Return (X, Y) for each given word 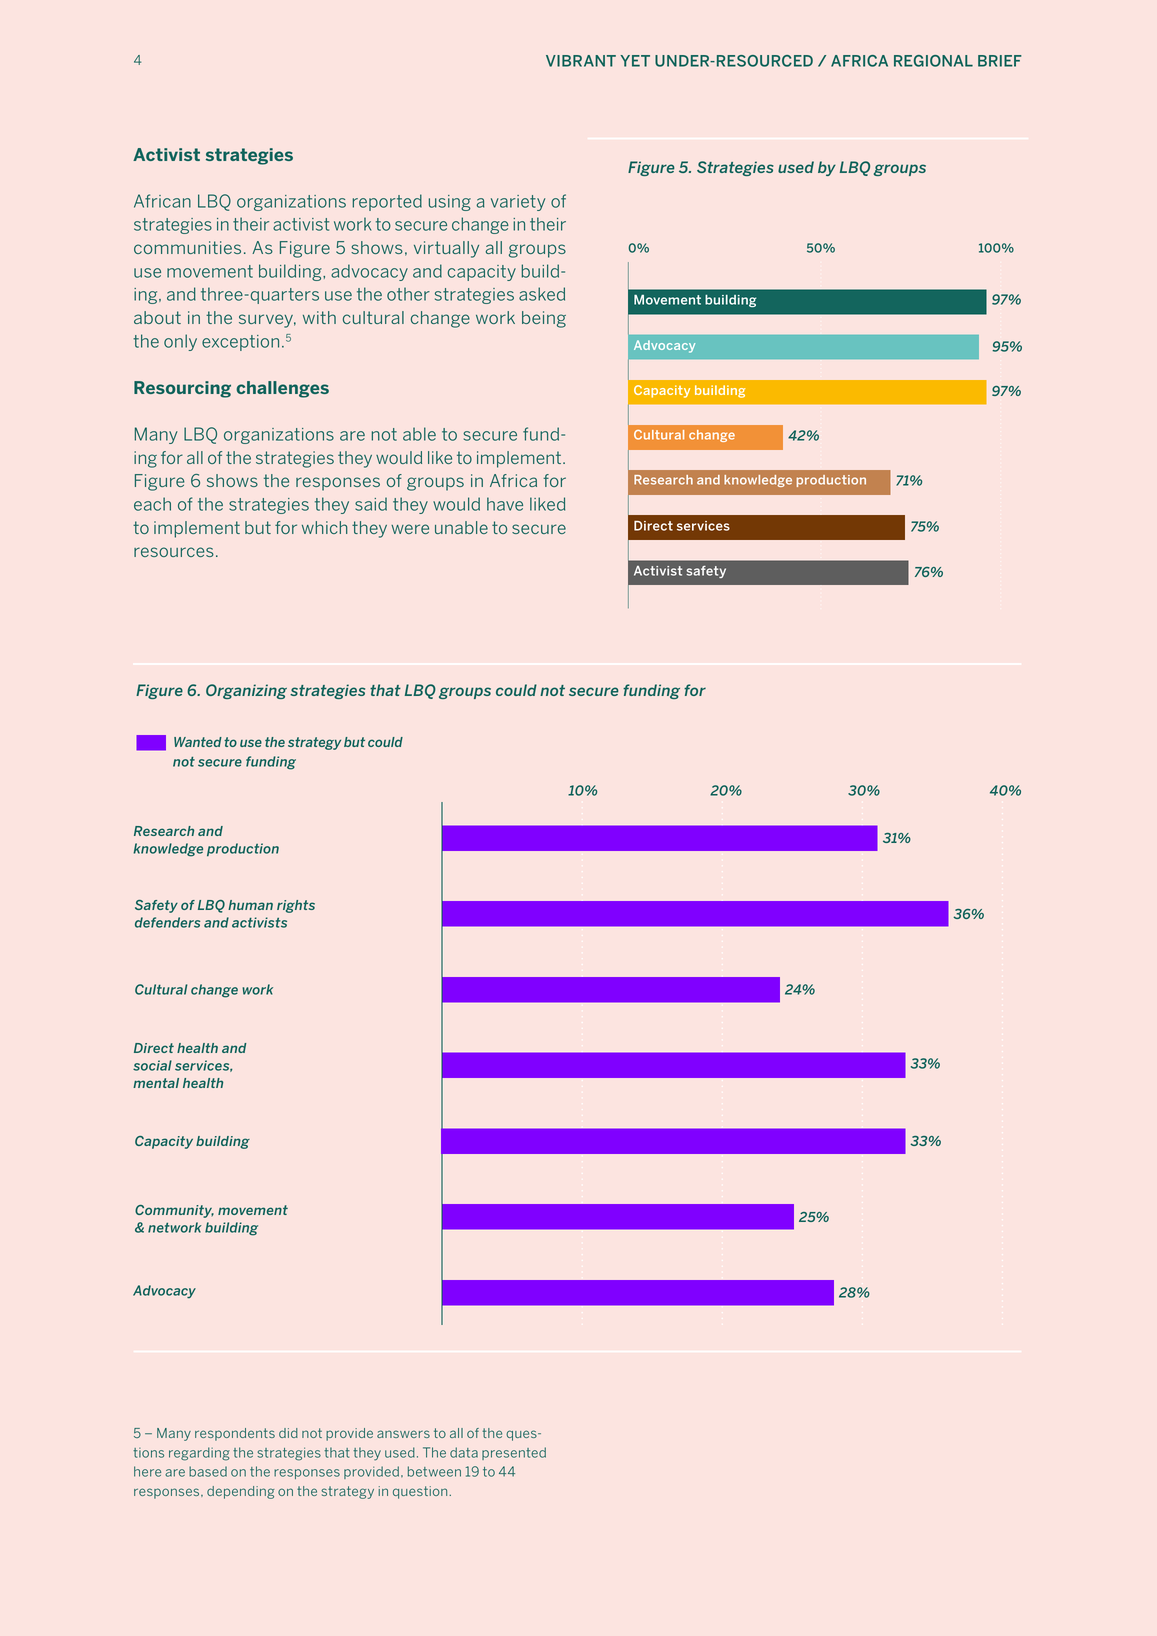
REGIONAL (933, 61)
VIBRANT (581, 61)
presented (514, 1453)
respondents (235, 1434)
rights (296, 906)
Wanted (198, 742)
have (505, 504)
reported (387, 202)
